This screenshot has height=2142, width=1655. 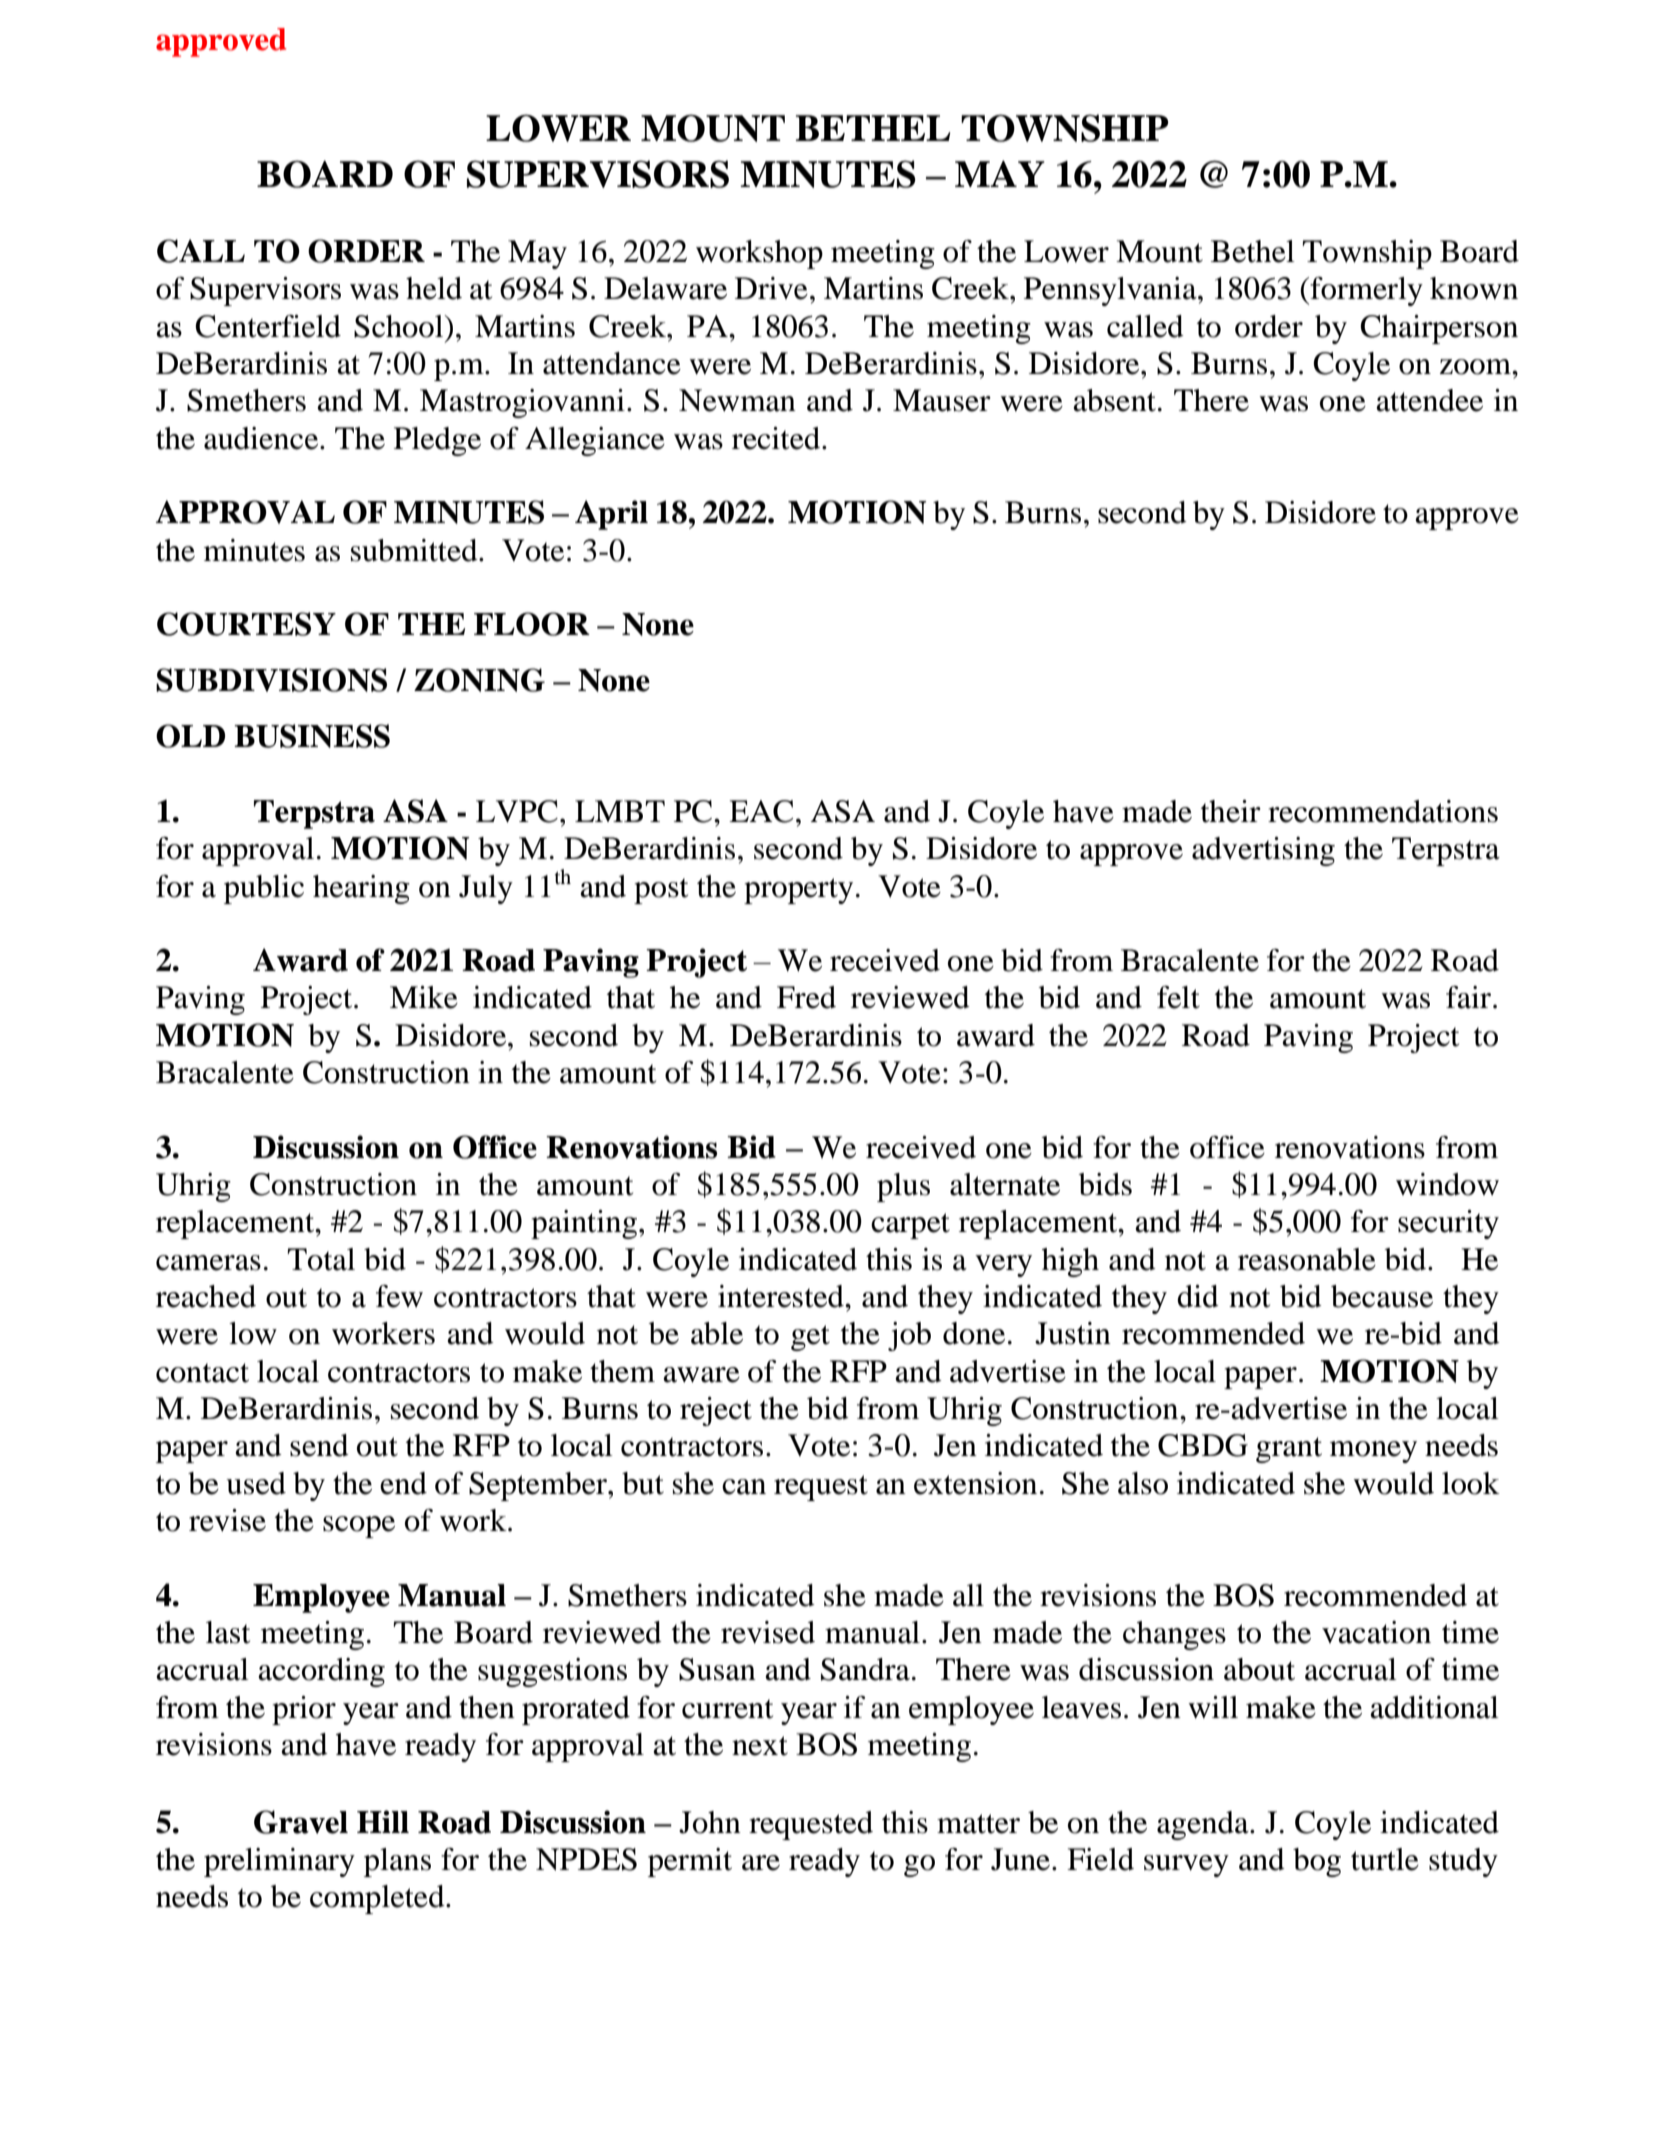 I want to click on Mike, so click(x=424, y=997).
